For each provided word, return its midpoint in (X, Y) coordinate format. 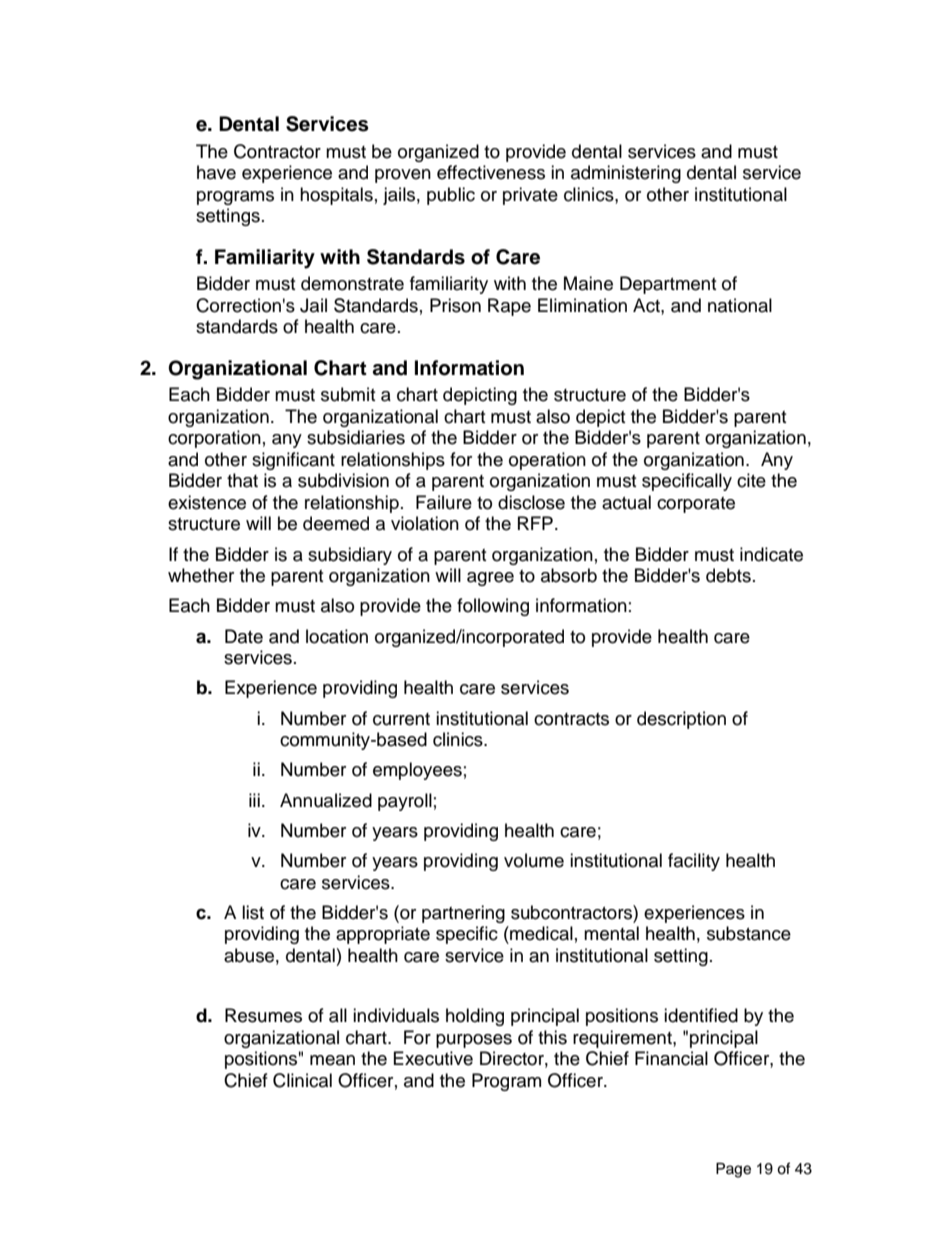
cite (751, 480)
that (242, 480)
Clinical (302, 1080)
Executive (433, 1058)
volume (534, 860)
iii (254, 800)
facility (694, 862)
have (216, 172)
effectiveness (491, 172)
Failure (444, 502)
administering (626, 174)
